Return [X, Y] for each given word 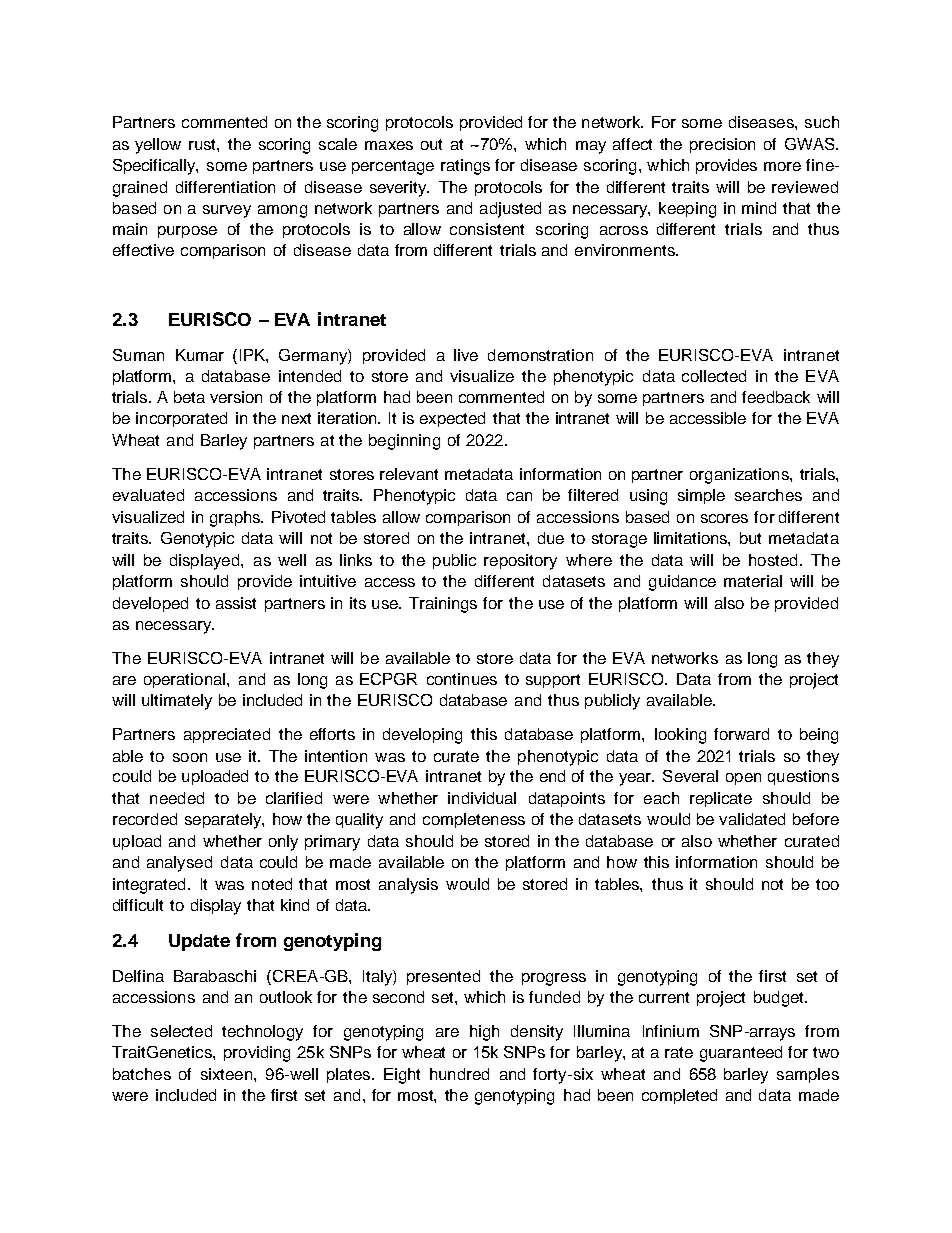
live [466, 355]
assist [236, 603]
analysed [179, 864]
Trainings [443, 605]
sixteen [228, 1074]
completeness [474, 820]
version [236, 397]
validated [752, 819]
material [753, 581]
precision [722, 145]
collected [714, 376]
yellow [158, 146]
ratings [465, 167]
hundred [459, 1074]
